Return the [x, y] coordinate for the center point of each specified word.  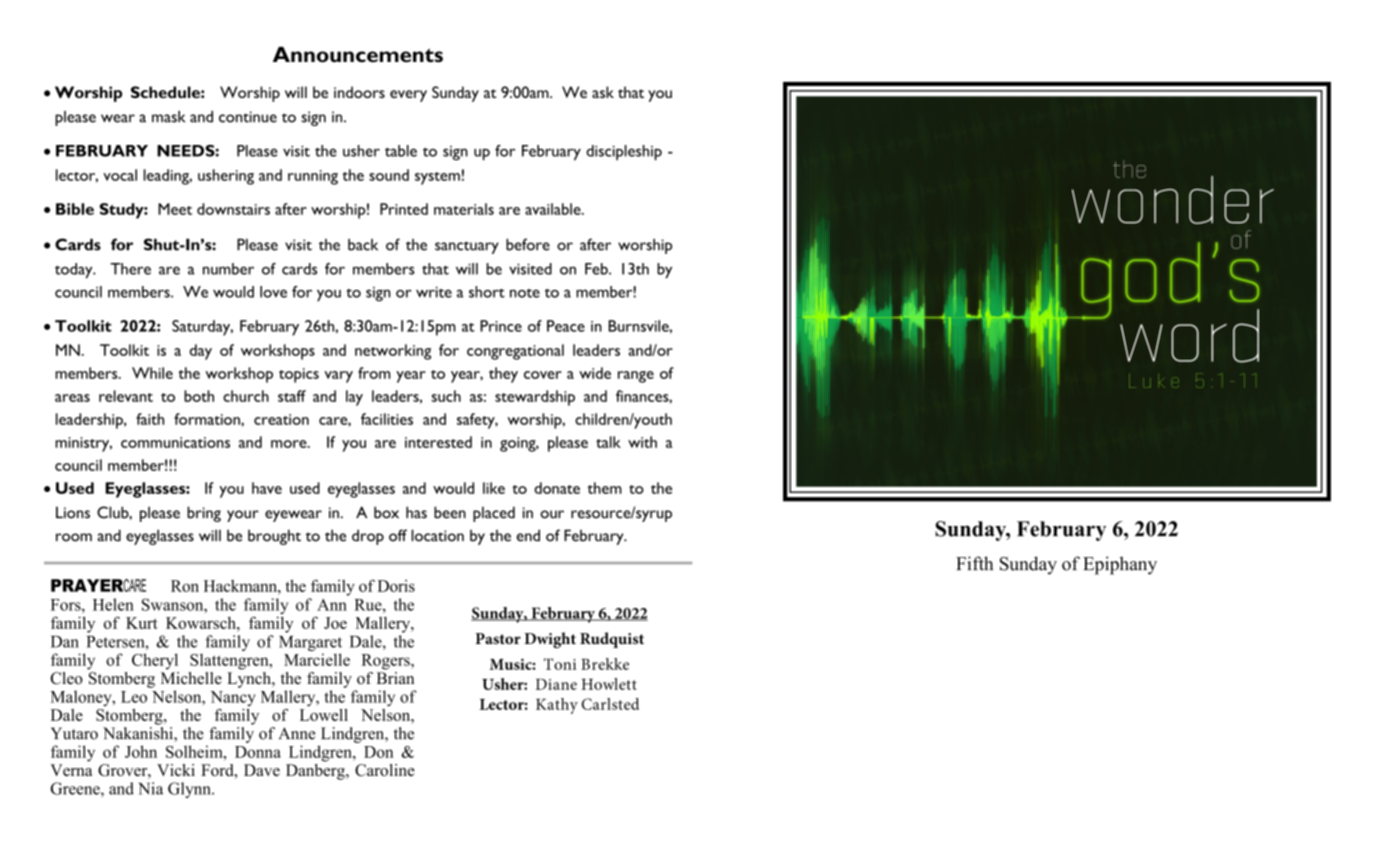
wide [595, 373]
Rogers [387, 662]
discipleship [624, 153]
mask [168, 117]
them [604, 488]
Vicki [176, 770]
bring [204, 514]
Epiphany [1120, 565]
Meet [175, 209]
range [636, 377]
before [528, 244]
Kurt [142, 623]
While [152, 373]
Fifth [974, 563]
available [554, 209]
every [408, 96]
